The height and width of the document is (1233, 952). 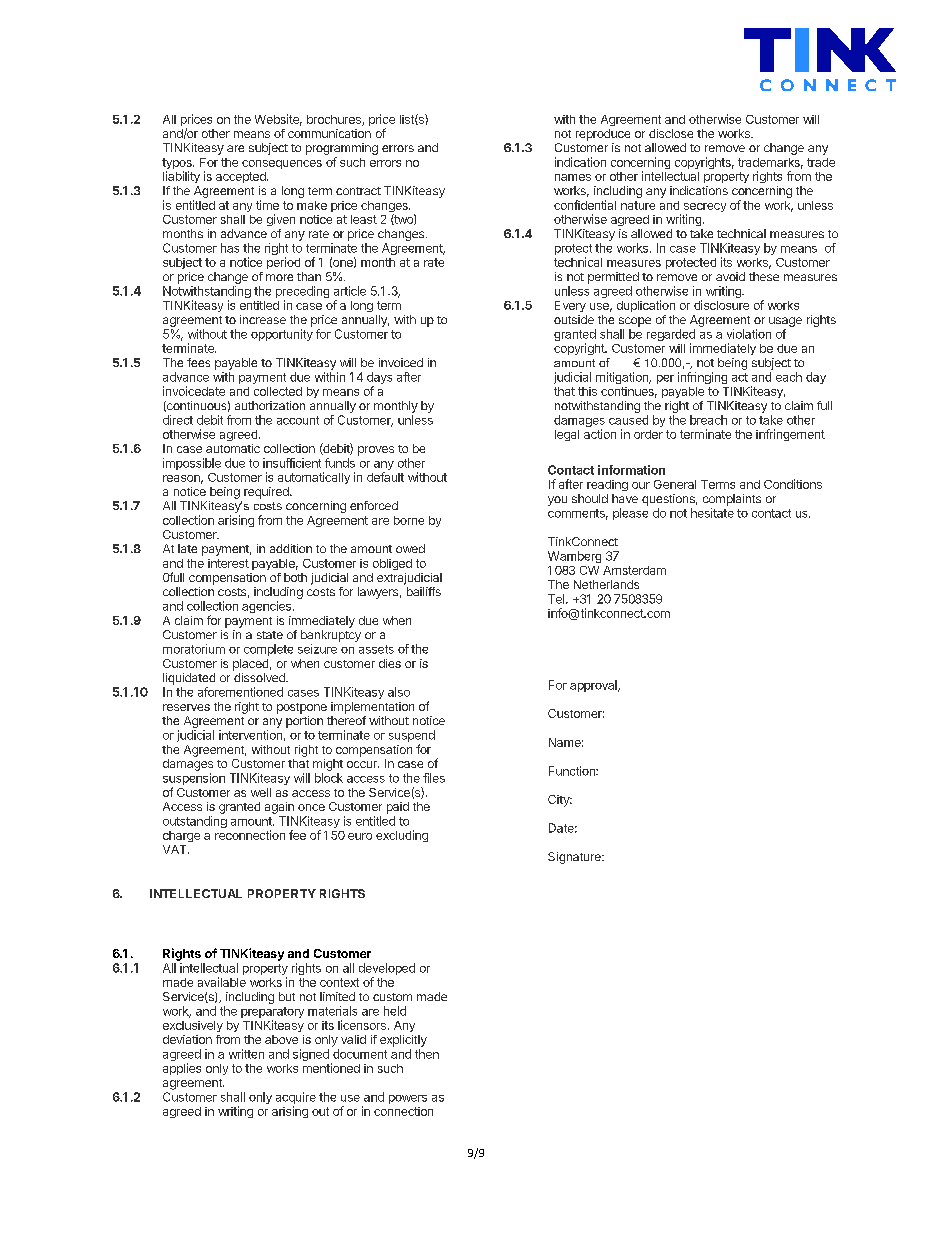 I want to click on complaints, so click(x=732, y=500).
